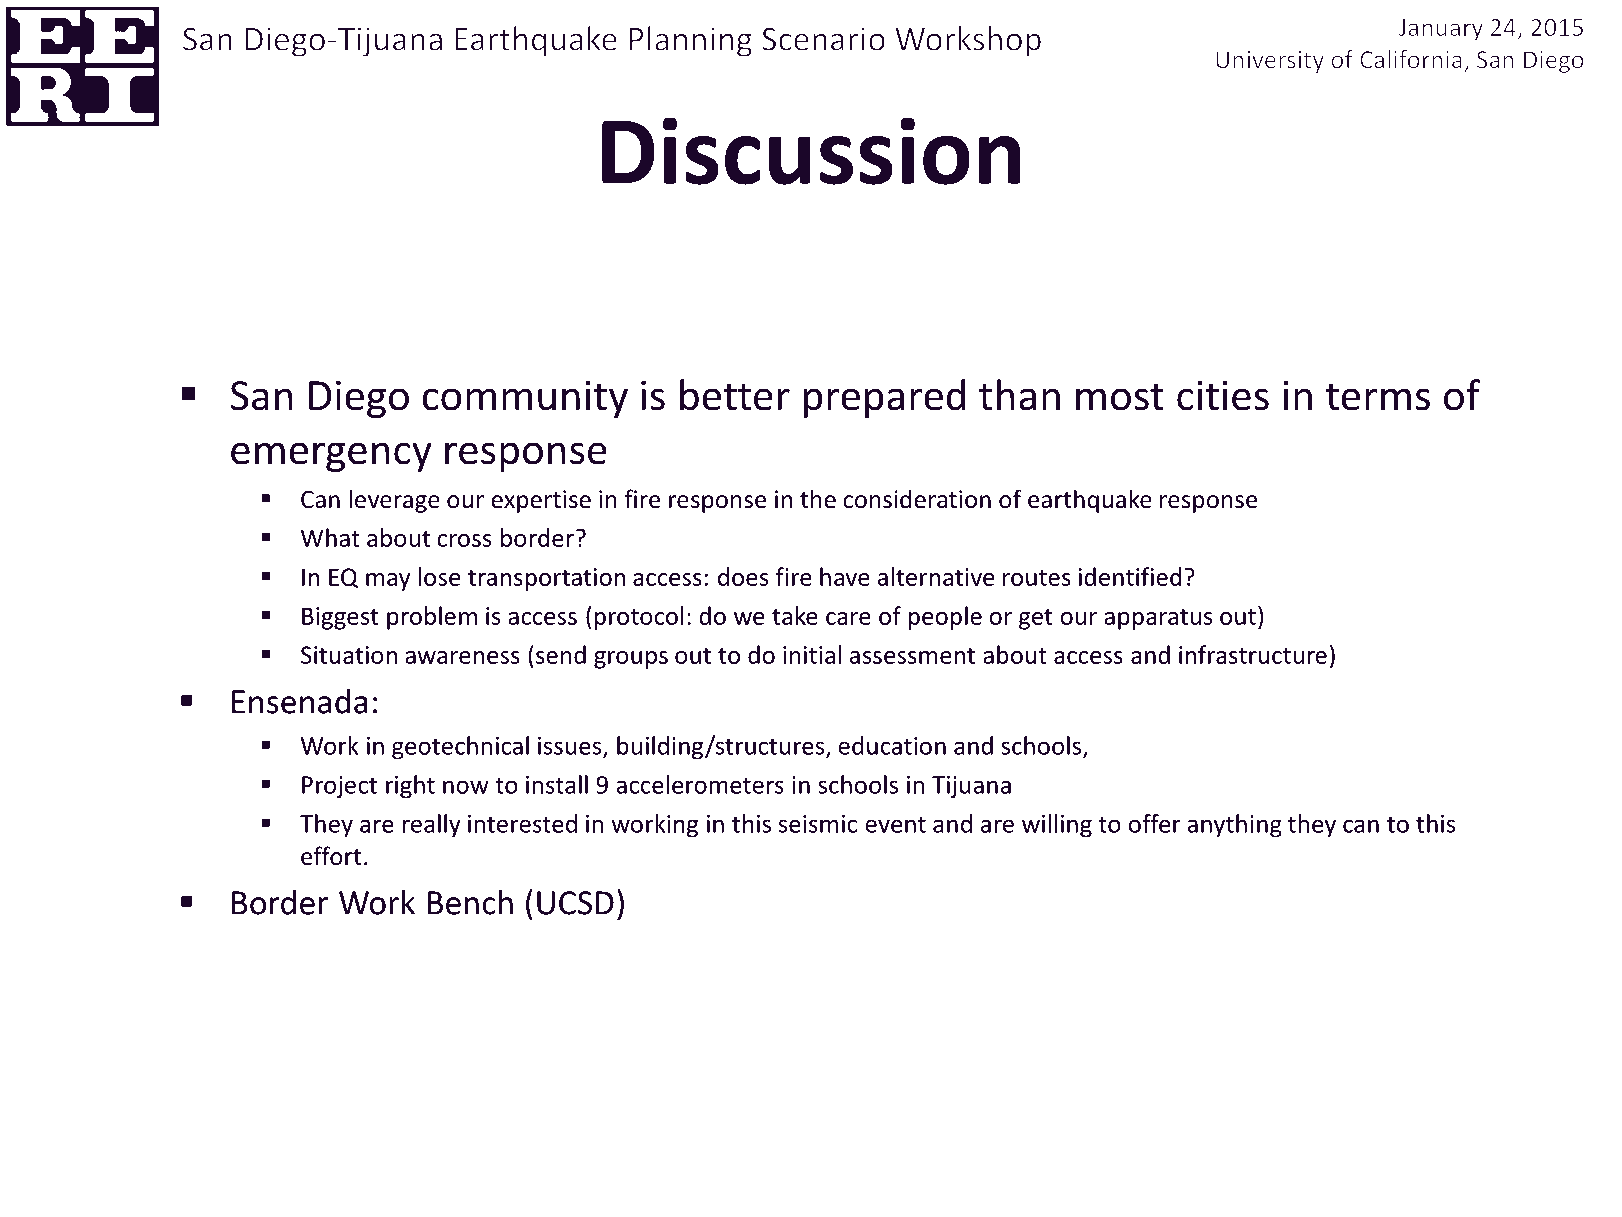  What do you see at coordinates (690, 41) in the document?
I see `Planning` at bounding box center [690, 41].
